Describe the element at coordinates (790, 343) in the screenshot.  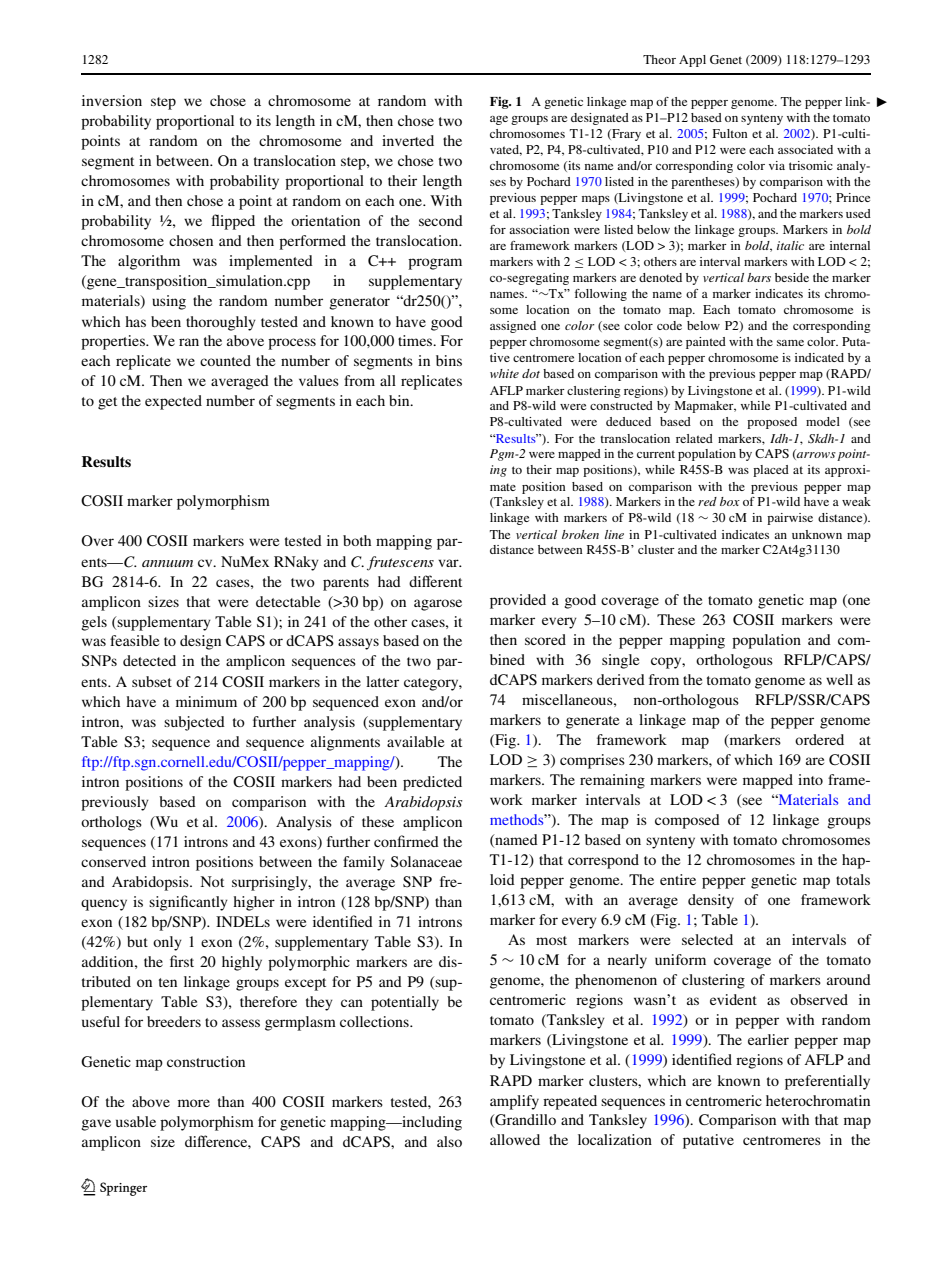
I see `same` at that location.
